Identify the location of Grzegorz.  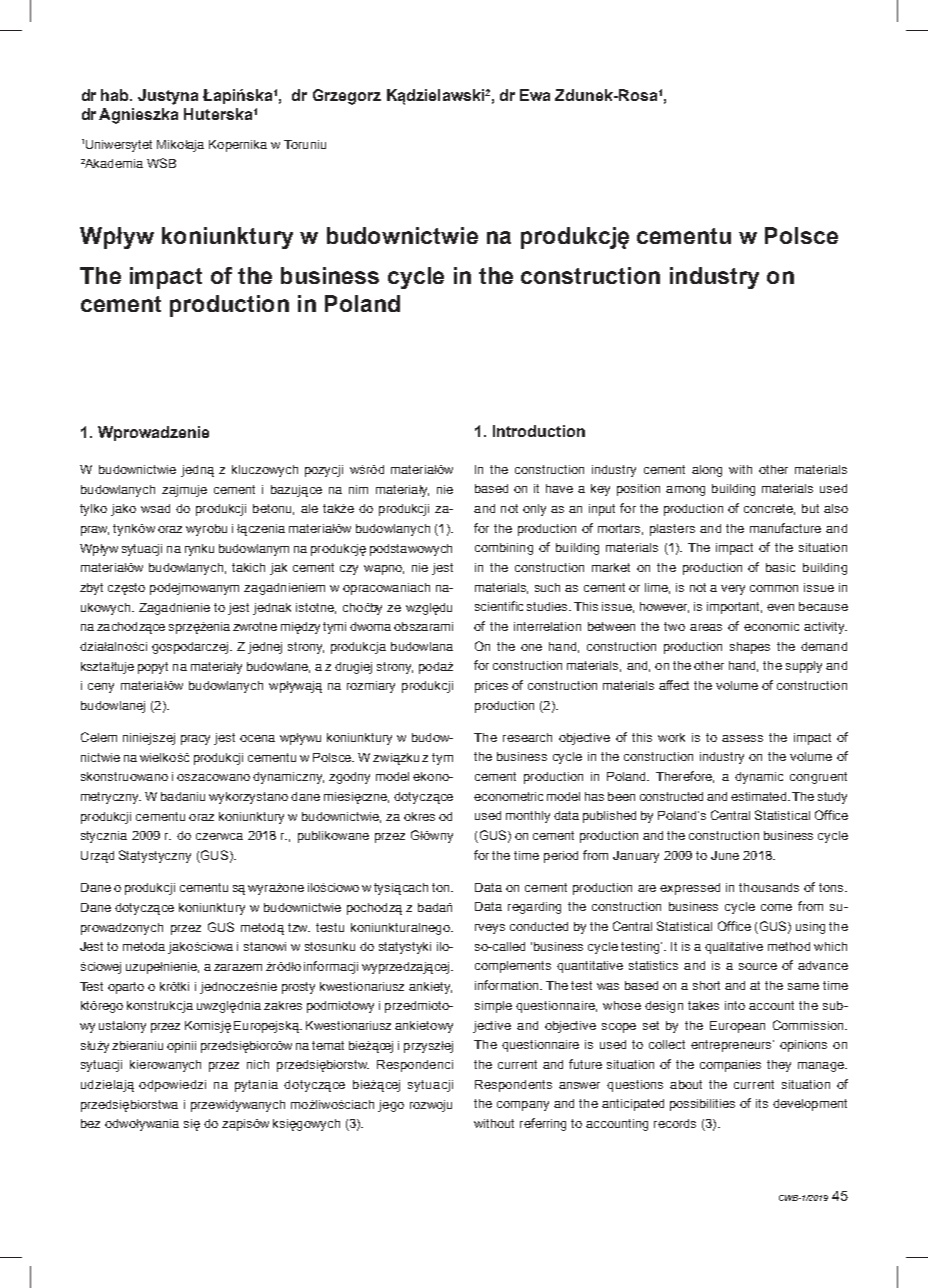
(347, 97).
